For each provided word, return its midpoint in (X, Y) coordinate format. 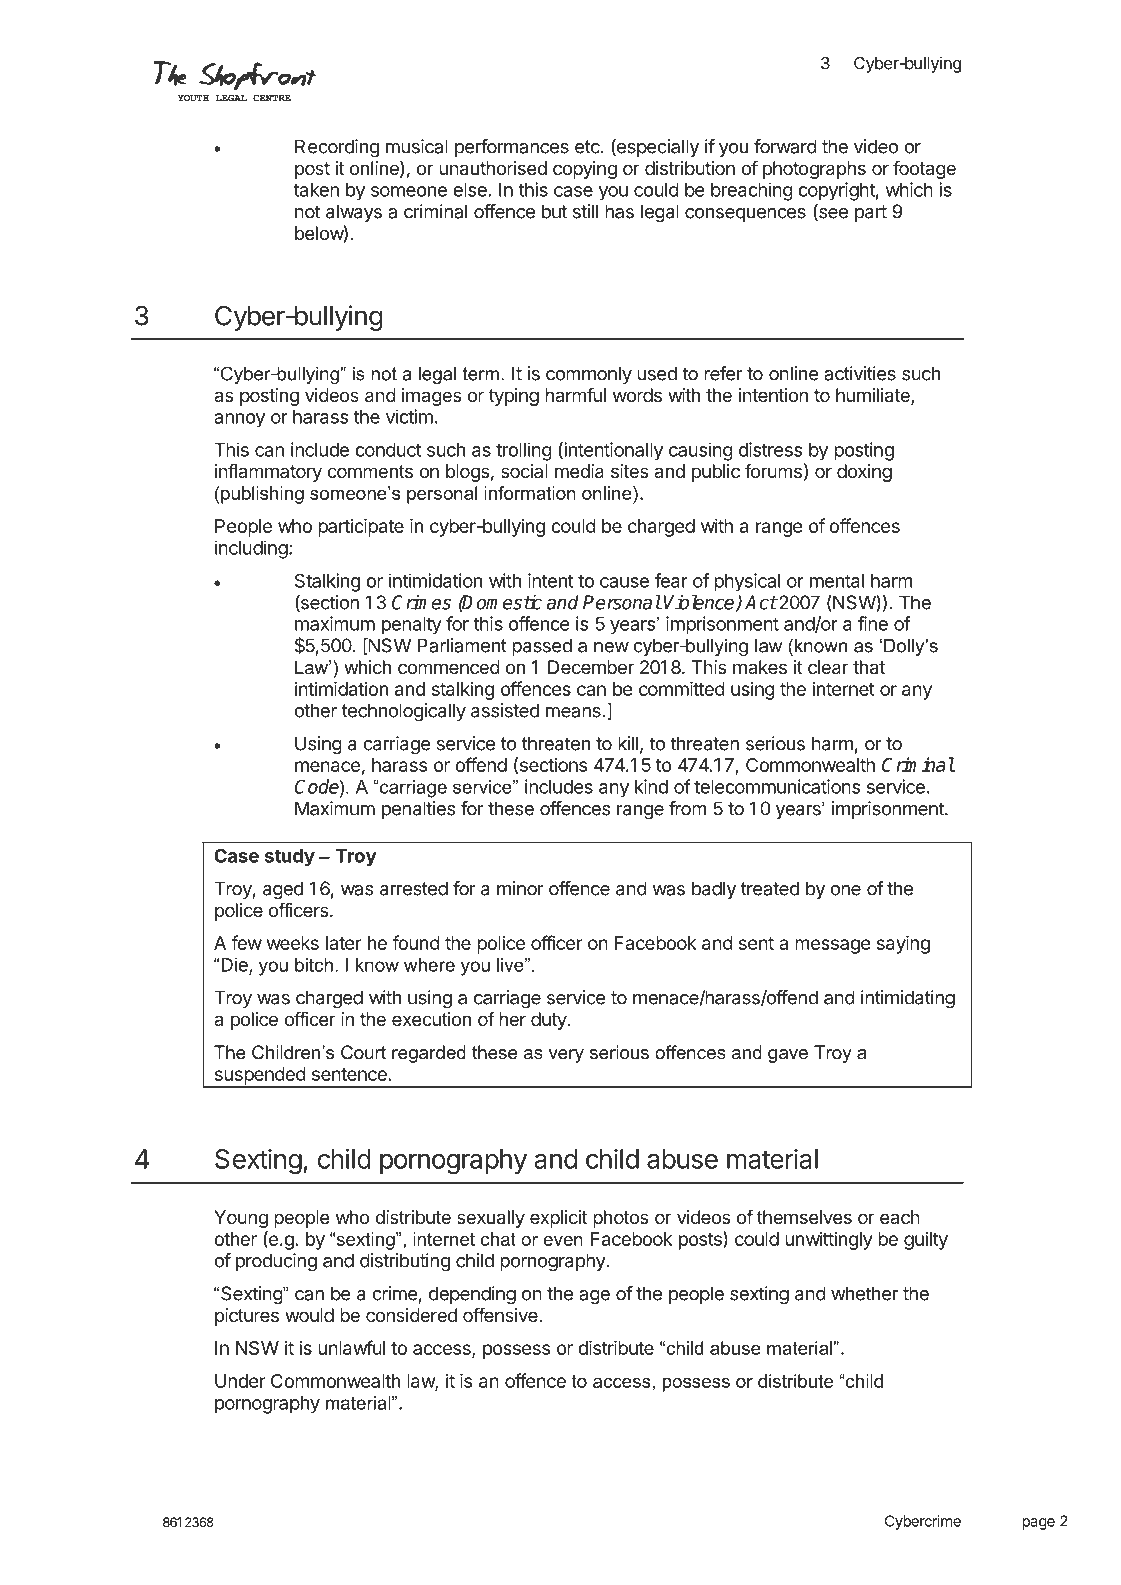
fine (873, 623)
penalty (412, 626)
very (566, 1056)
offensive (500, 1314)
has (619, 211)
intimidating (908, 999)
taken (316, 190)
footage (924, 169)
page (1039, 1524)
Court (363, 1052)
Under (240, 1381)
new (611, 647)
